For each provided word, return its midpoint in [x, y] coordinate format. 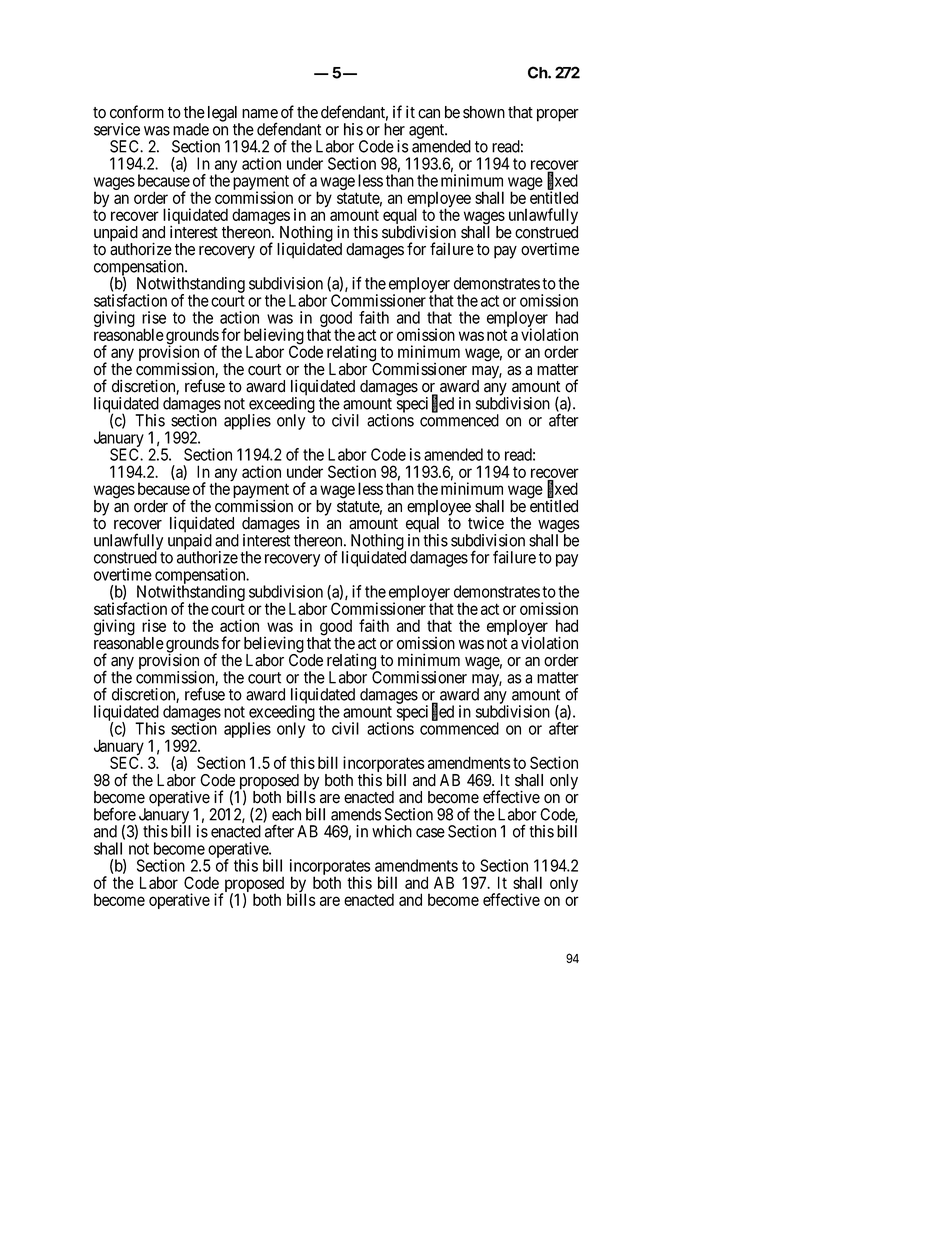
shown [484, 112]
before [115, 814]
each [286, 814]
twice [486, 523]
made [191, 129]
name [260, 114]
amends [356, 814]
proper [558, 115]
